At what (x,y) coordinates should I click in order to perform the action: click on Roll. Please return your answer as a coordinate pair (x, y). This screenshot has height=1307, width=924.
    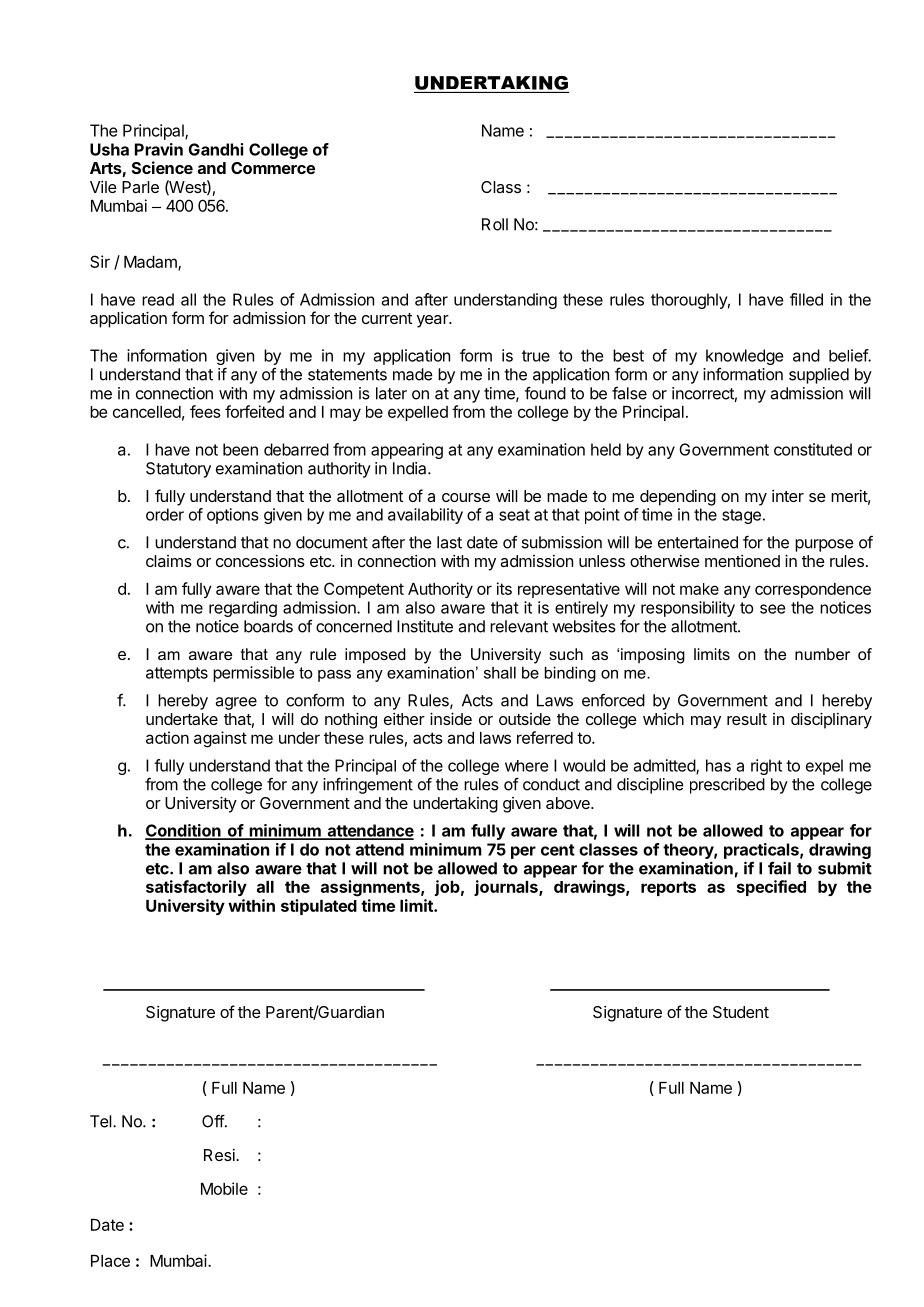
    Looking at the image, I should click on (495, 224).
